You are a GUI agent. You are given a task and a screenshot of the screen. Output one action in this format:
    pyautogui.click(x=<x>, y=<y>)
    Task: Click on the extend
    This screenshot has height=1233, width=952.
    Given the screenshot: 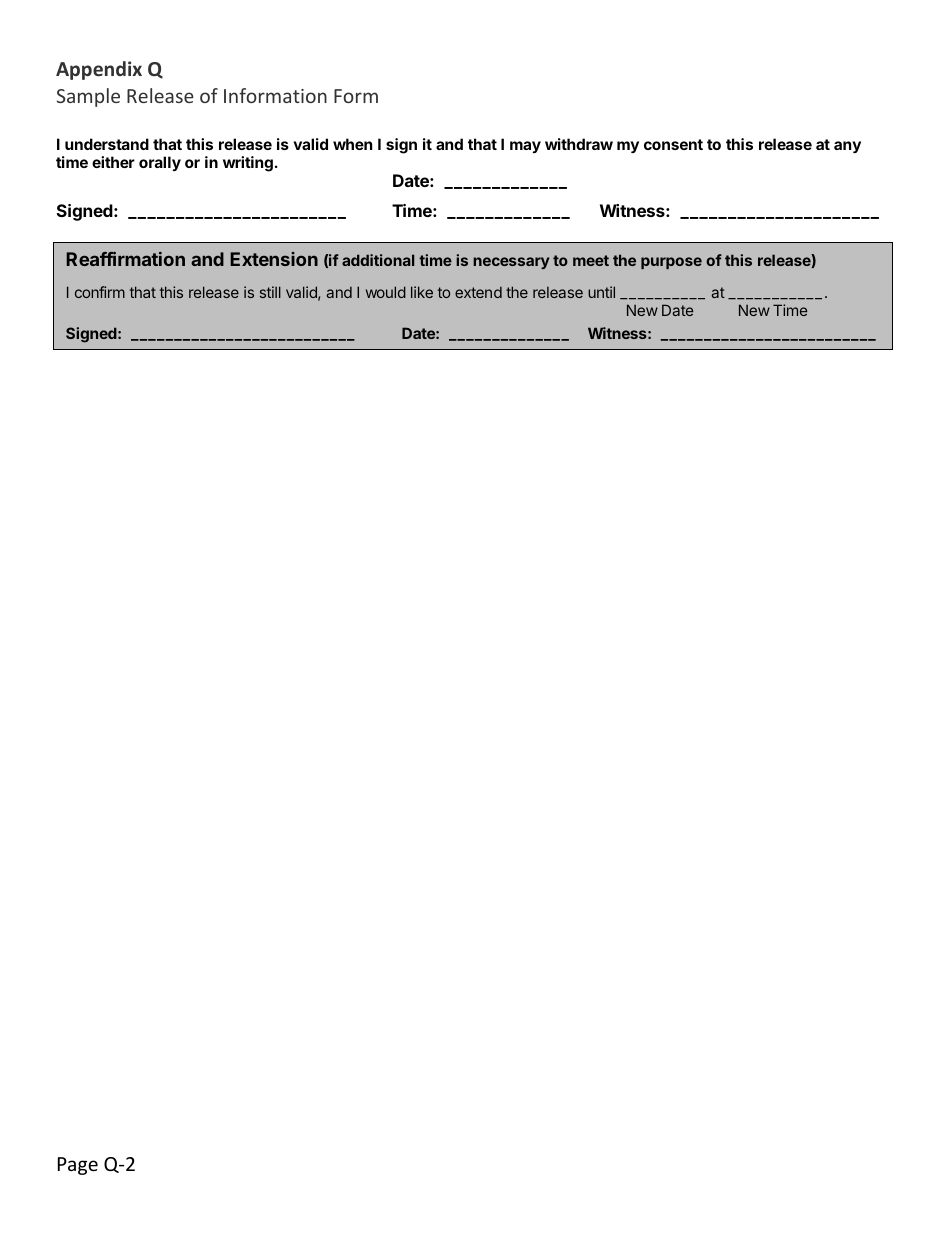 What is the action you would take?
    pyautogui.click(x=478, y=292)
